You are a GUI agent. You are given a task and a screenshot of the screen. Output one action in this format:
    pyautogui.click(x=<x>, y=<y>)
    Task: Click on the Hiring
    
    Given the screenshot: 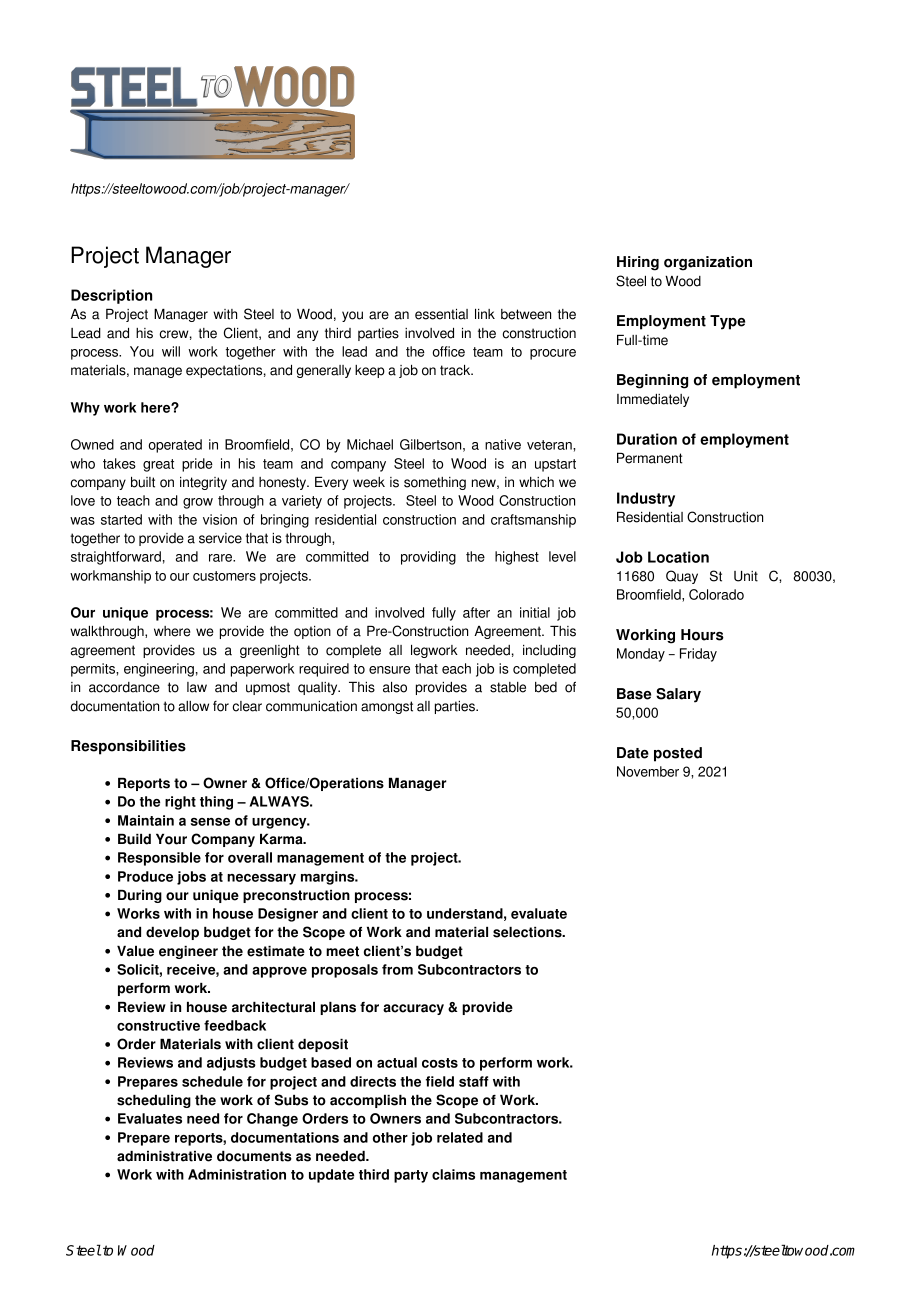 What is the action you would take?
    pyautogui.click(x=638, y=263)
